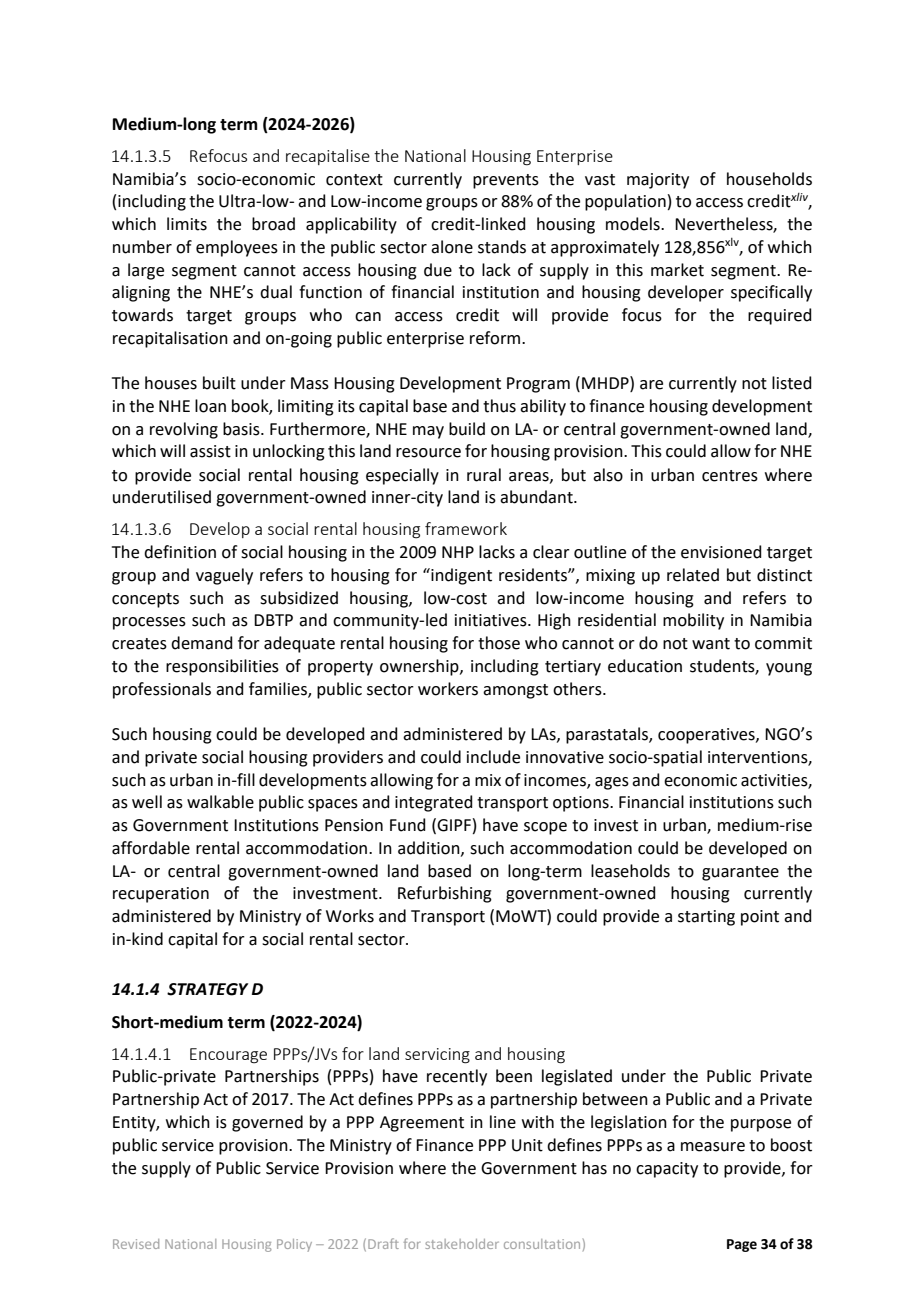 The height and width of the screenshot is (1308, 924). I want to click on Revised, so click(136, 1244).
